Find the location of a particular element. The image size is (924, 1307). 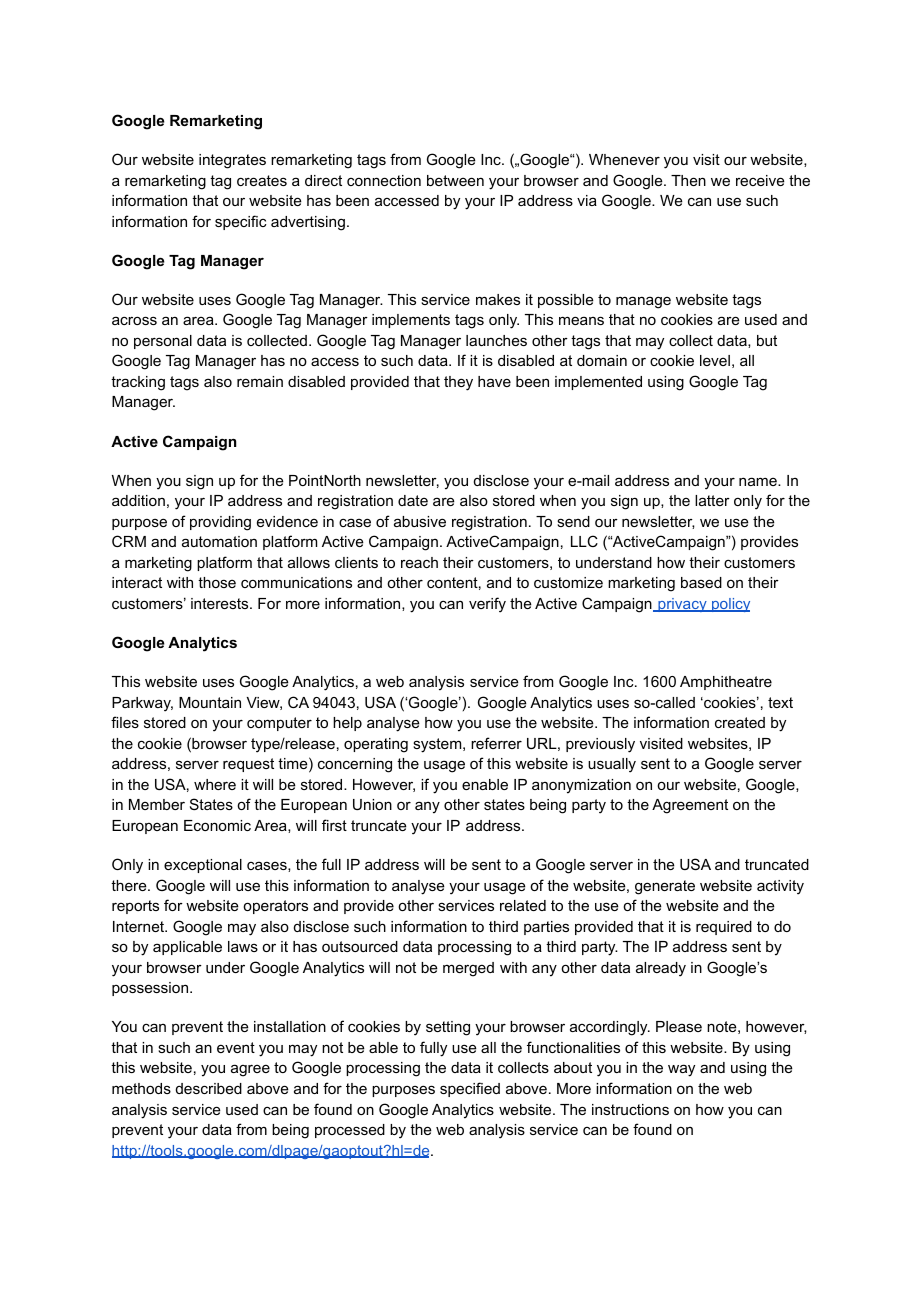

latter is located at coordinates (712, 500).
